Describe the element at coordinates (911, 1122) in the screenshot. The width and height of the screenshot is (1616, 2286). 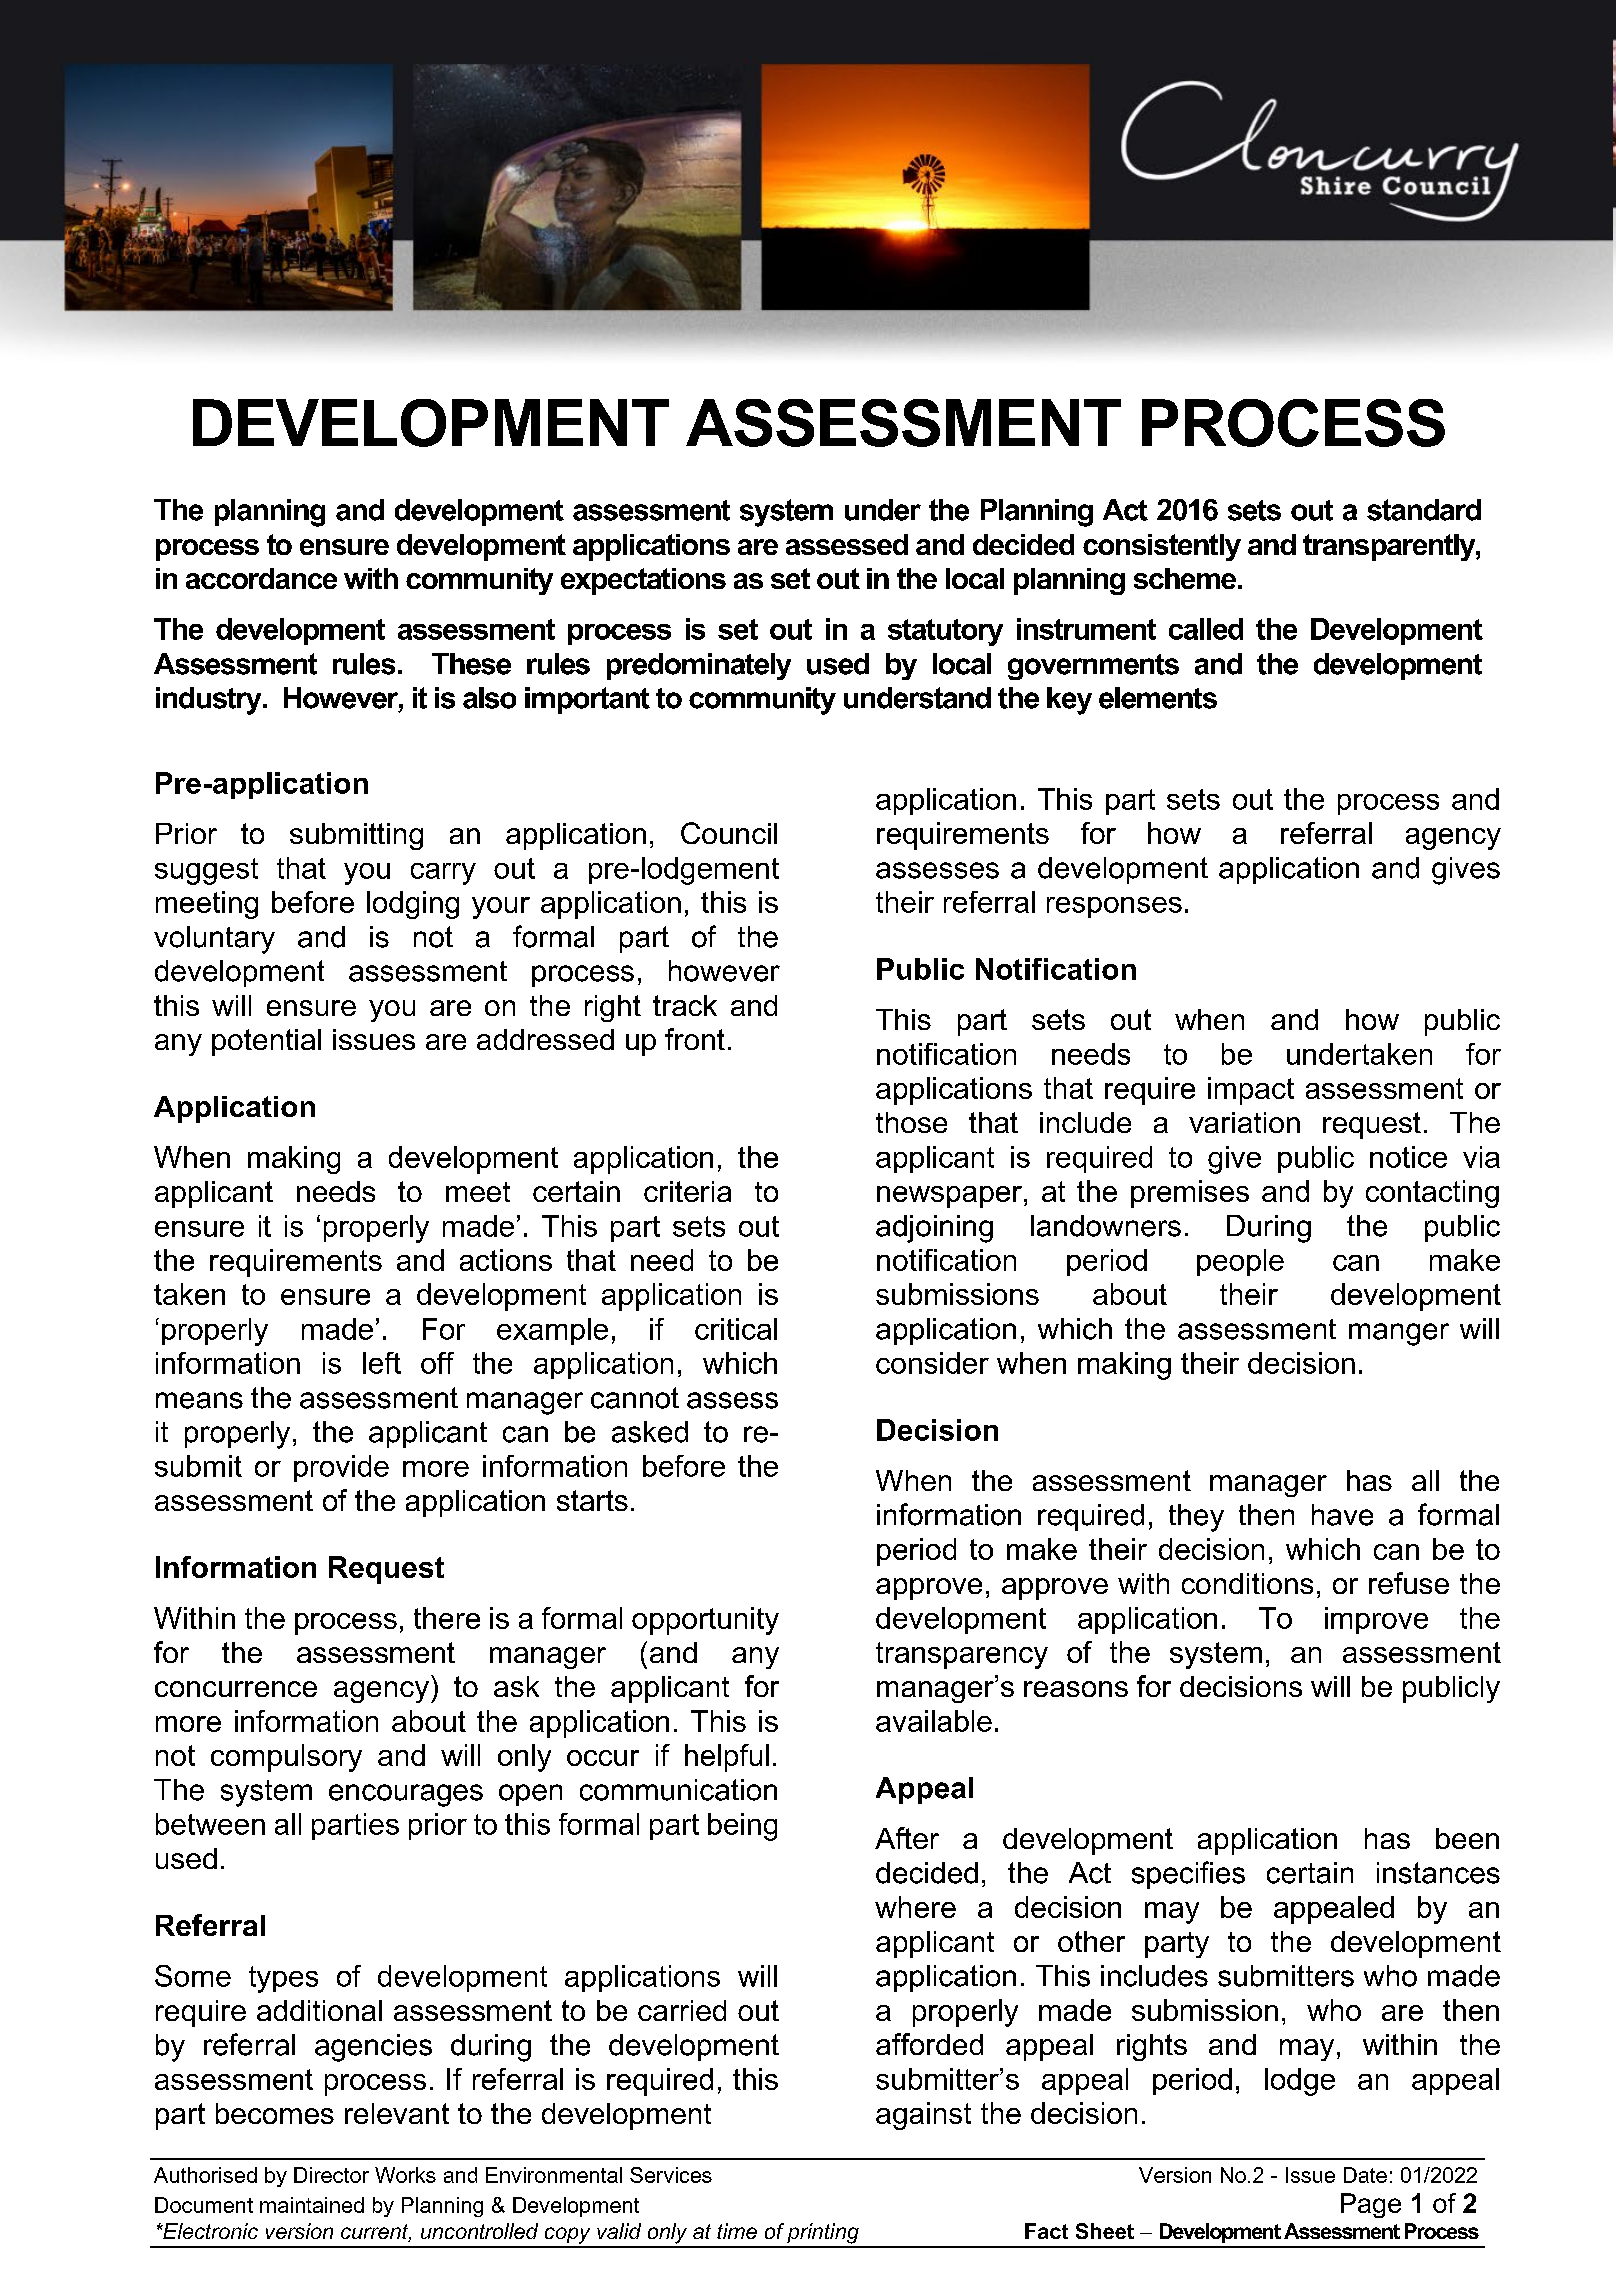
I see `those` at that location.
